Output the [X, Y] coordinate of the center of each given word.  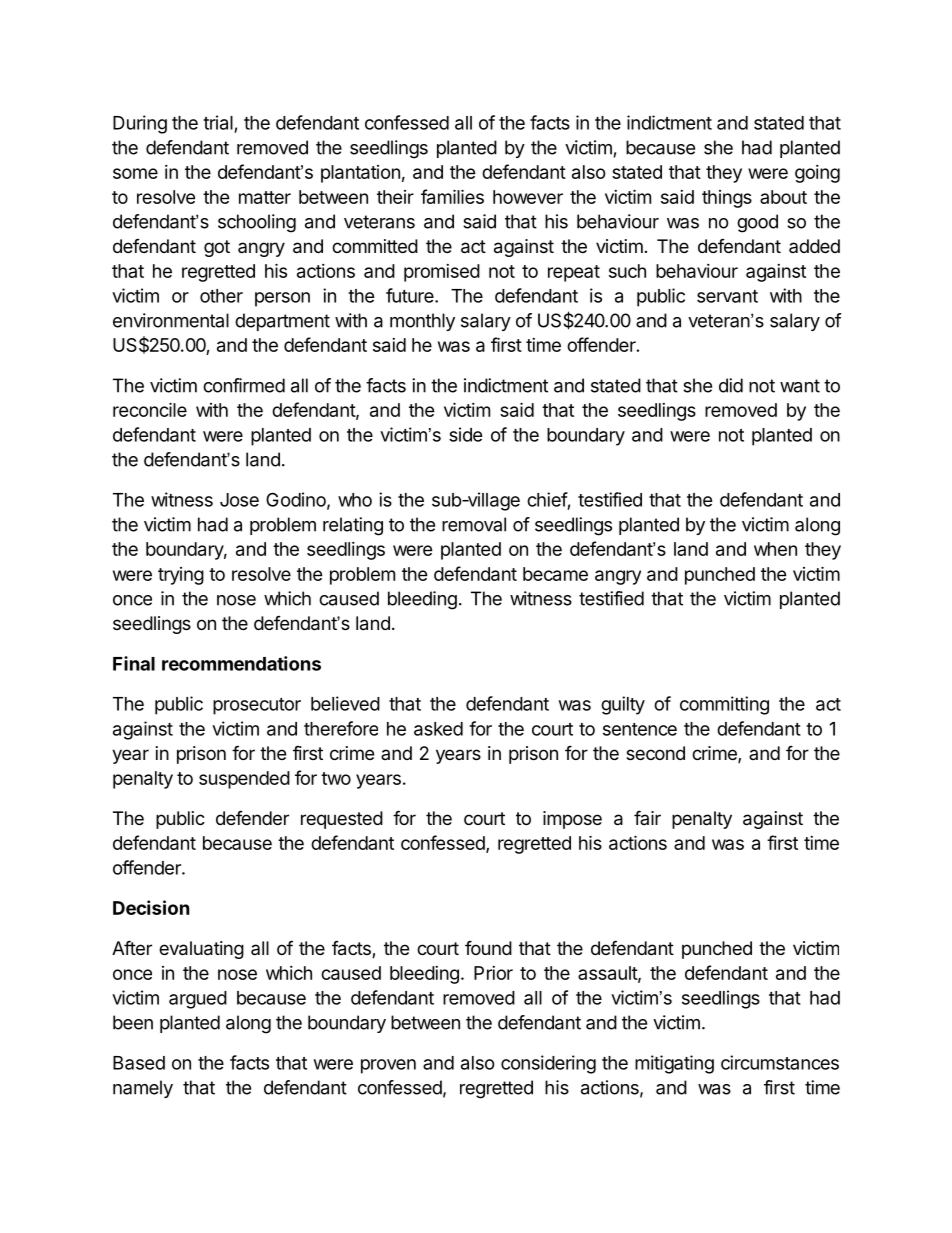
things [727, 199]
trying [181, 576]
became [555, 574]
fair [647, 817]
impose [572, 820]
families [452, 196]
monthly [422, 322]
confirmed [244, 385]
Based [139, 1063]
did [731, 385]
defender [252, 818]
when [775, 549]
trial [218, 122]
